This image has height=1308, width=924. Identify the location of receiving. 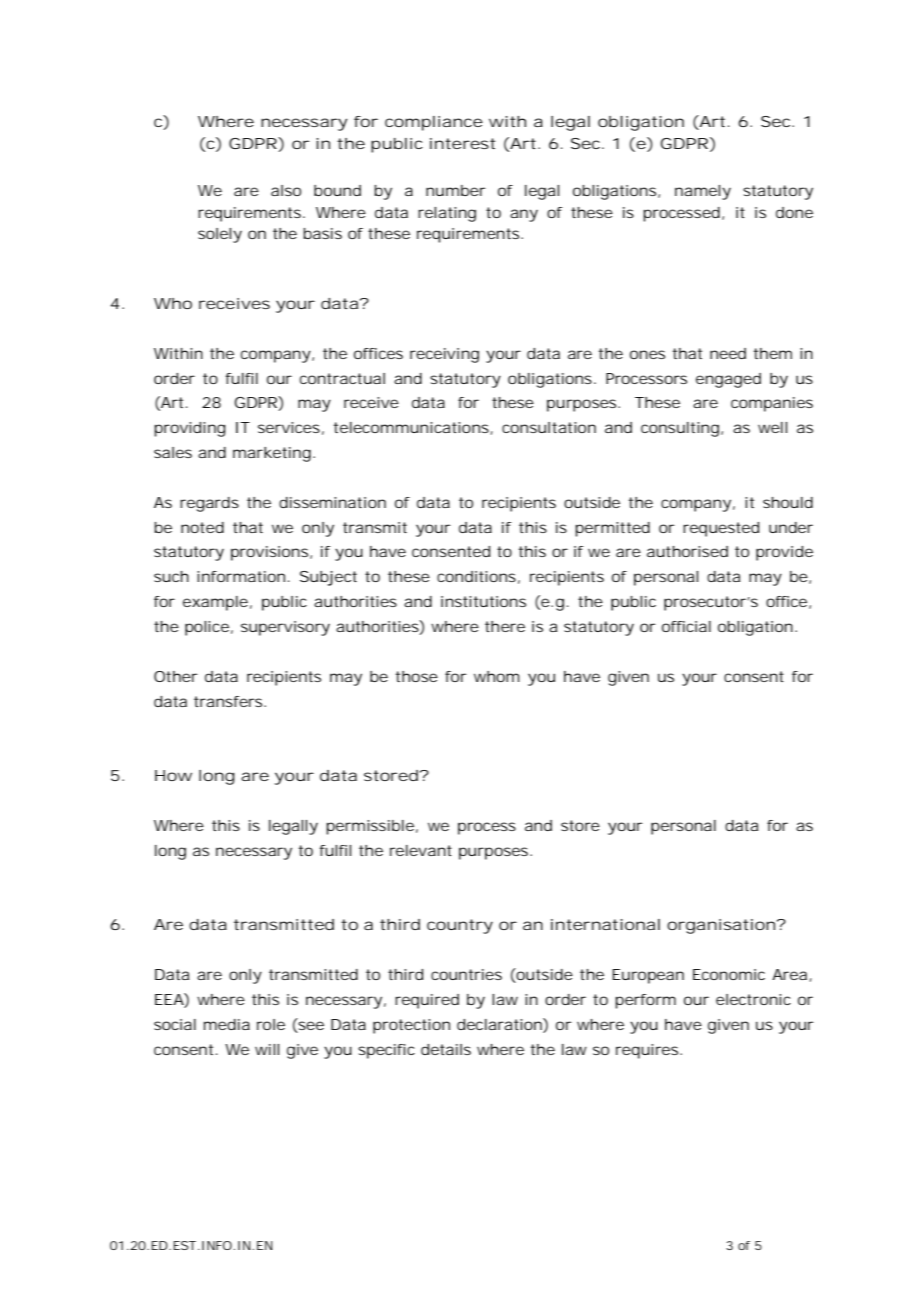
(444, 355).
